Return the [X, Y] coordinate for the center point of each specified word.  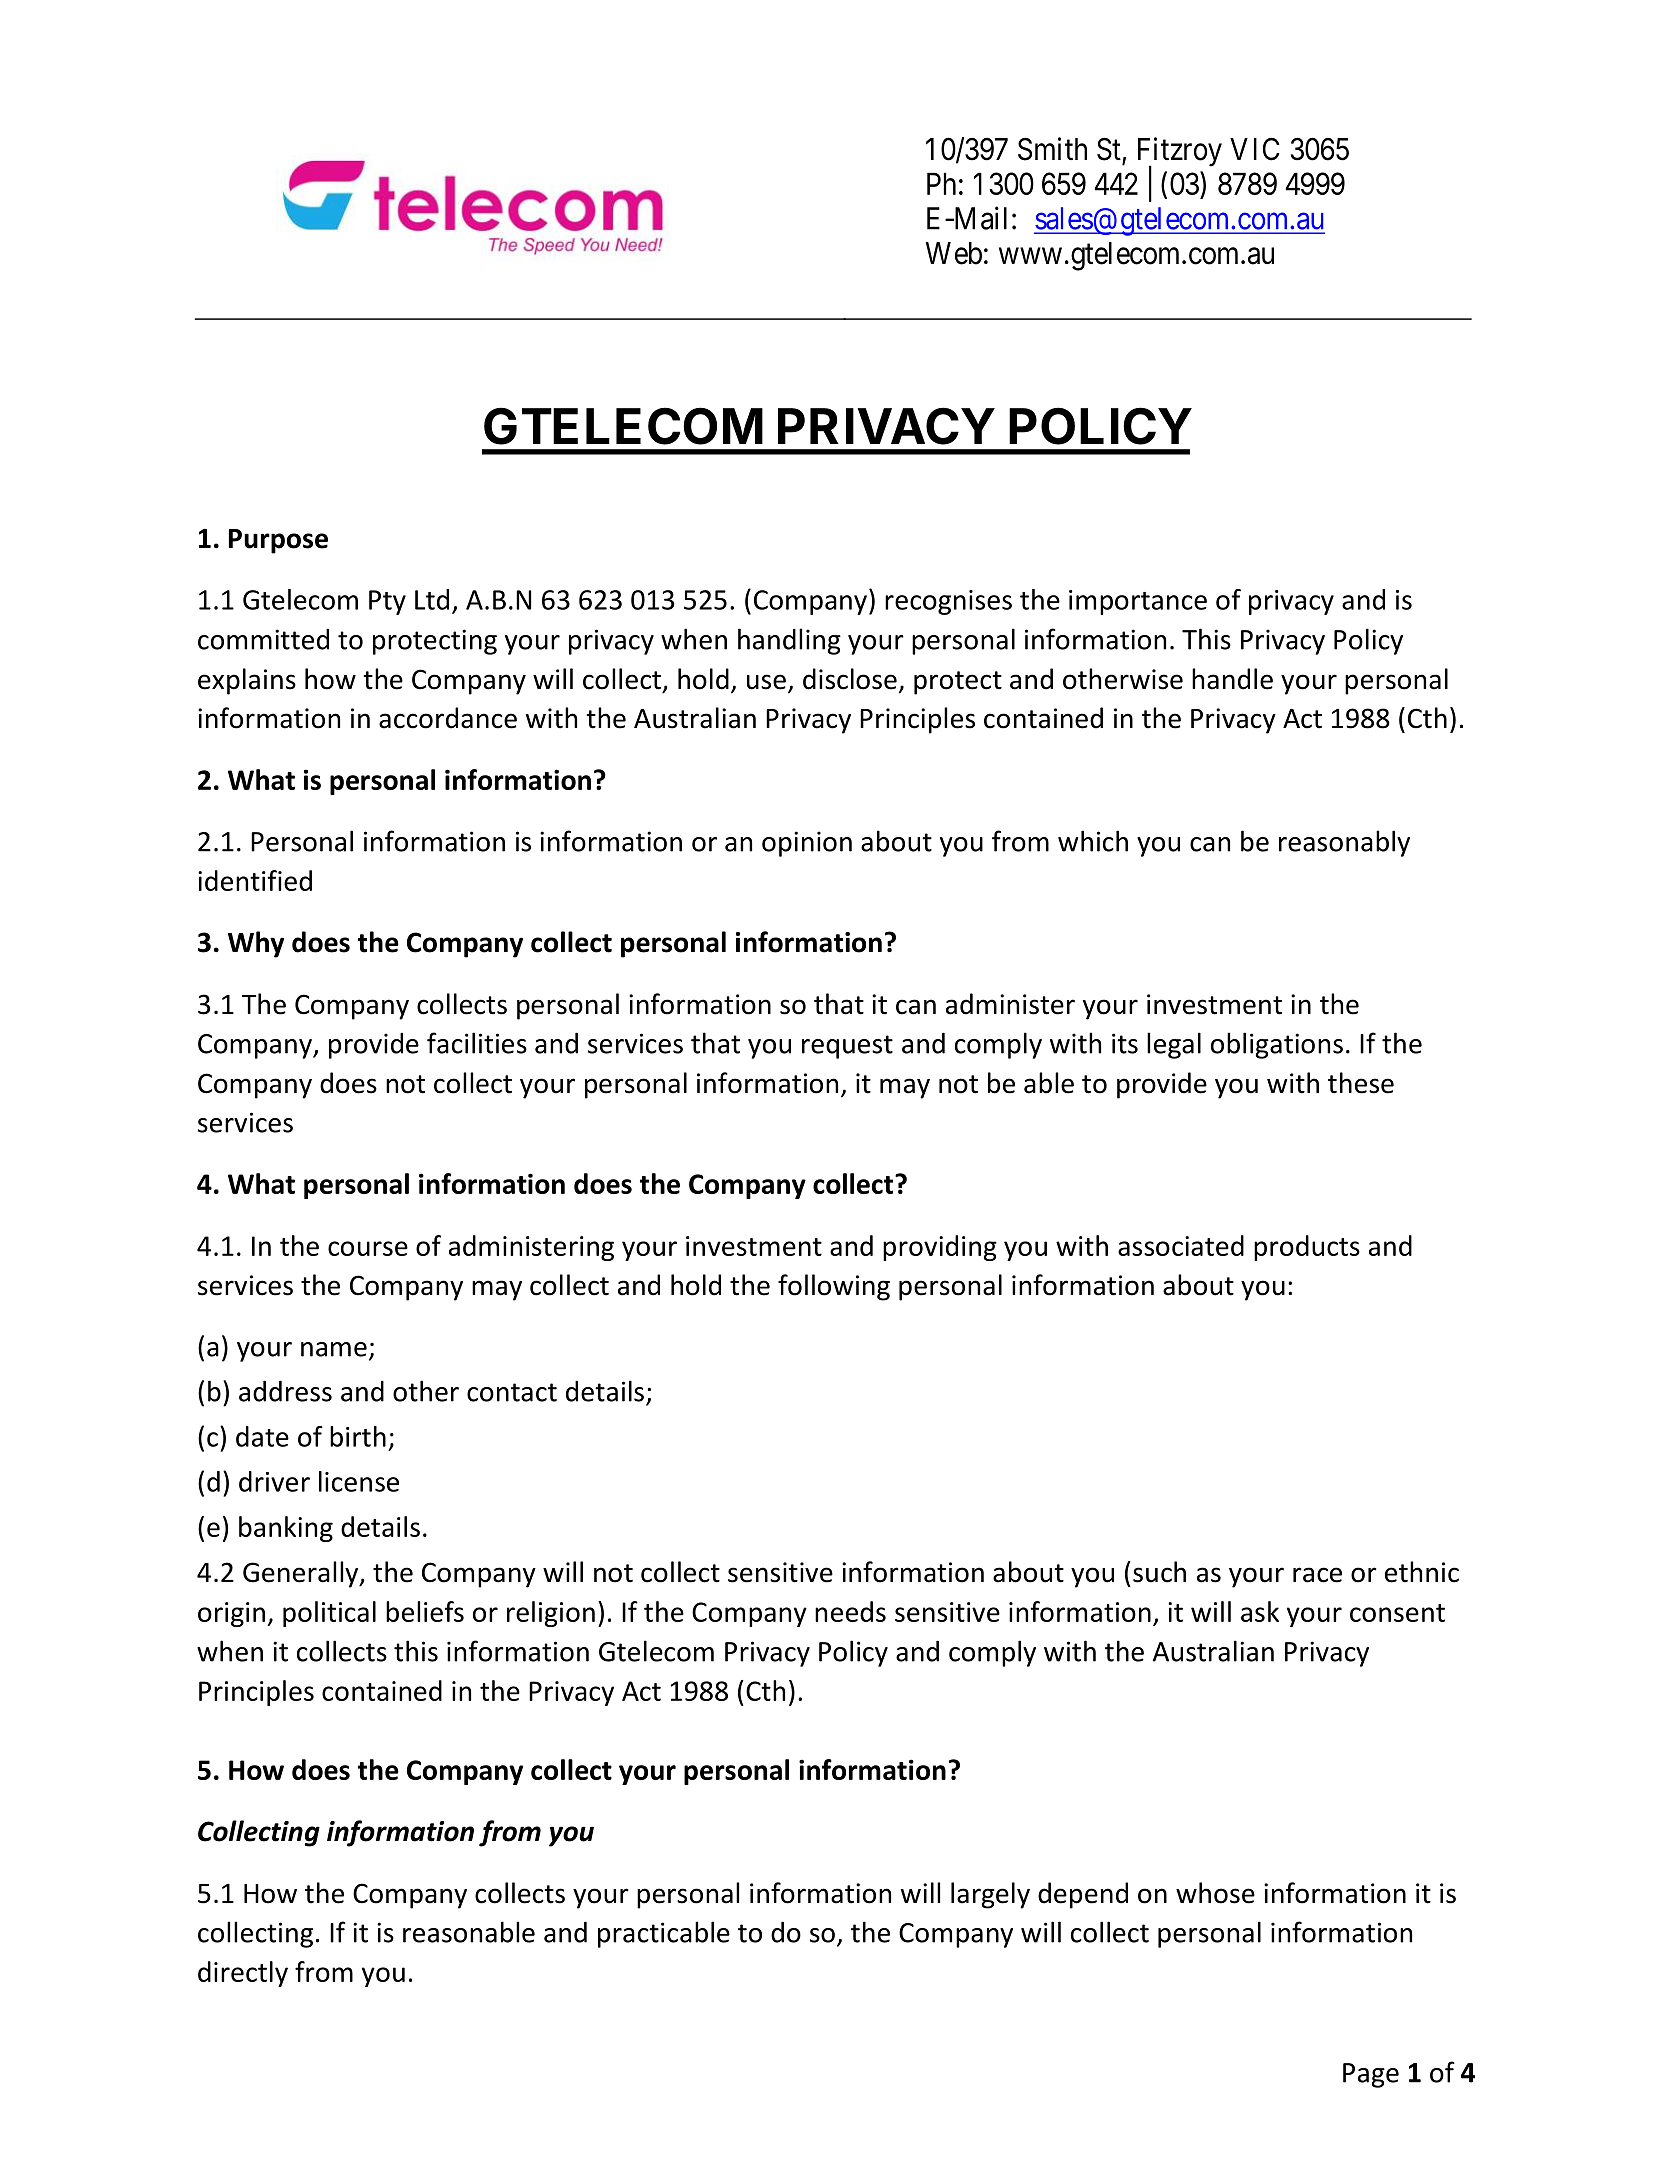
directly [243, 1974]
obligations [1277, 1045]
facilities [477, 1043]
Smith [1052, 149]
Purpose [278, 541]
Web [954, 253]
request [847, 1047]
